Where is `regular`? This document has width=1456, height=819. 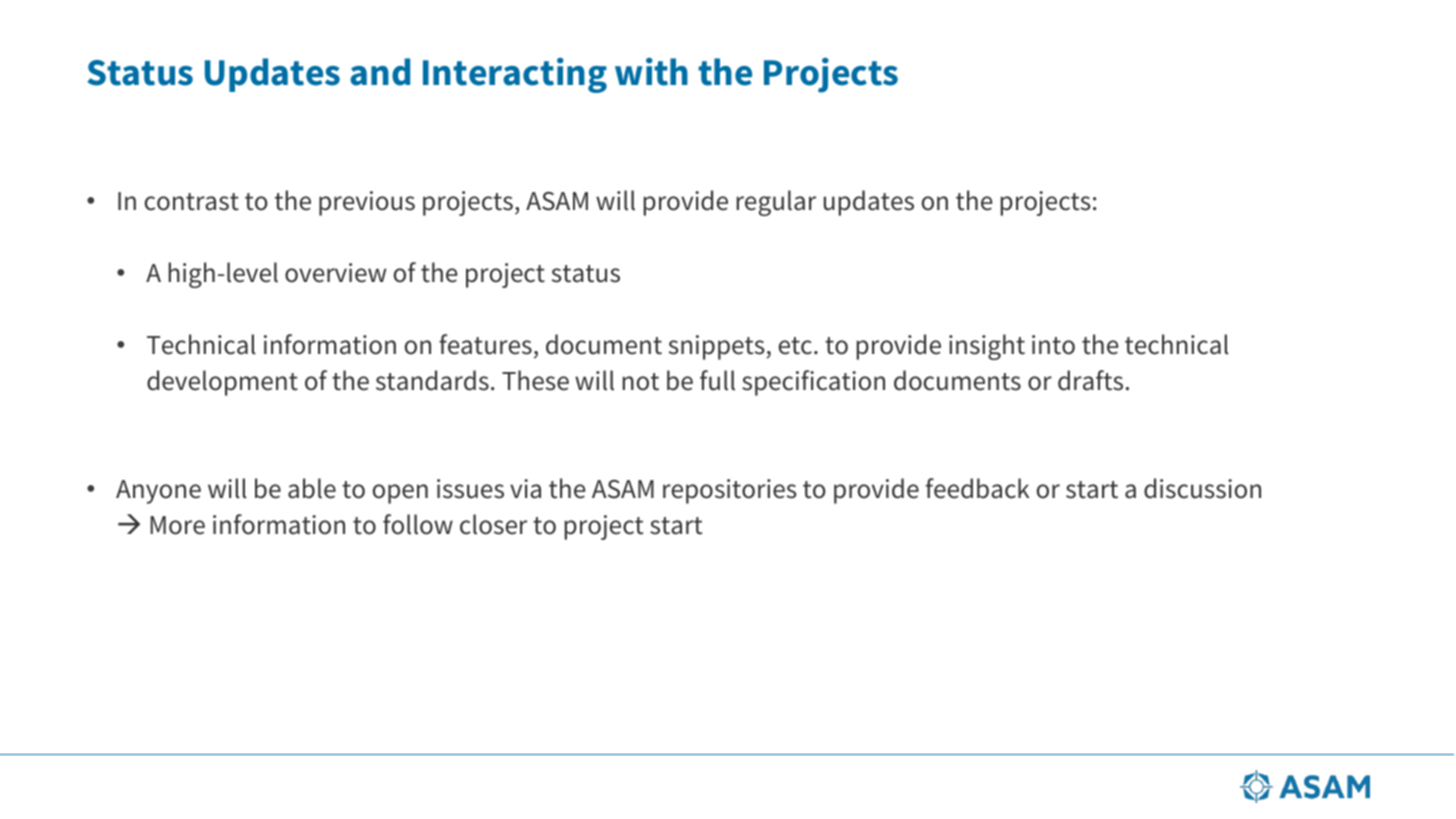
regular is located at coordinates (776, 203).
